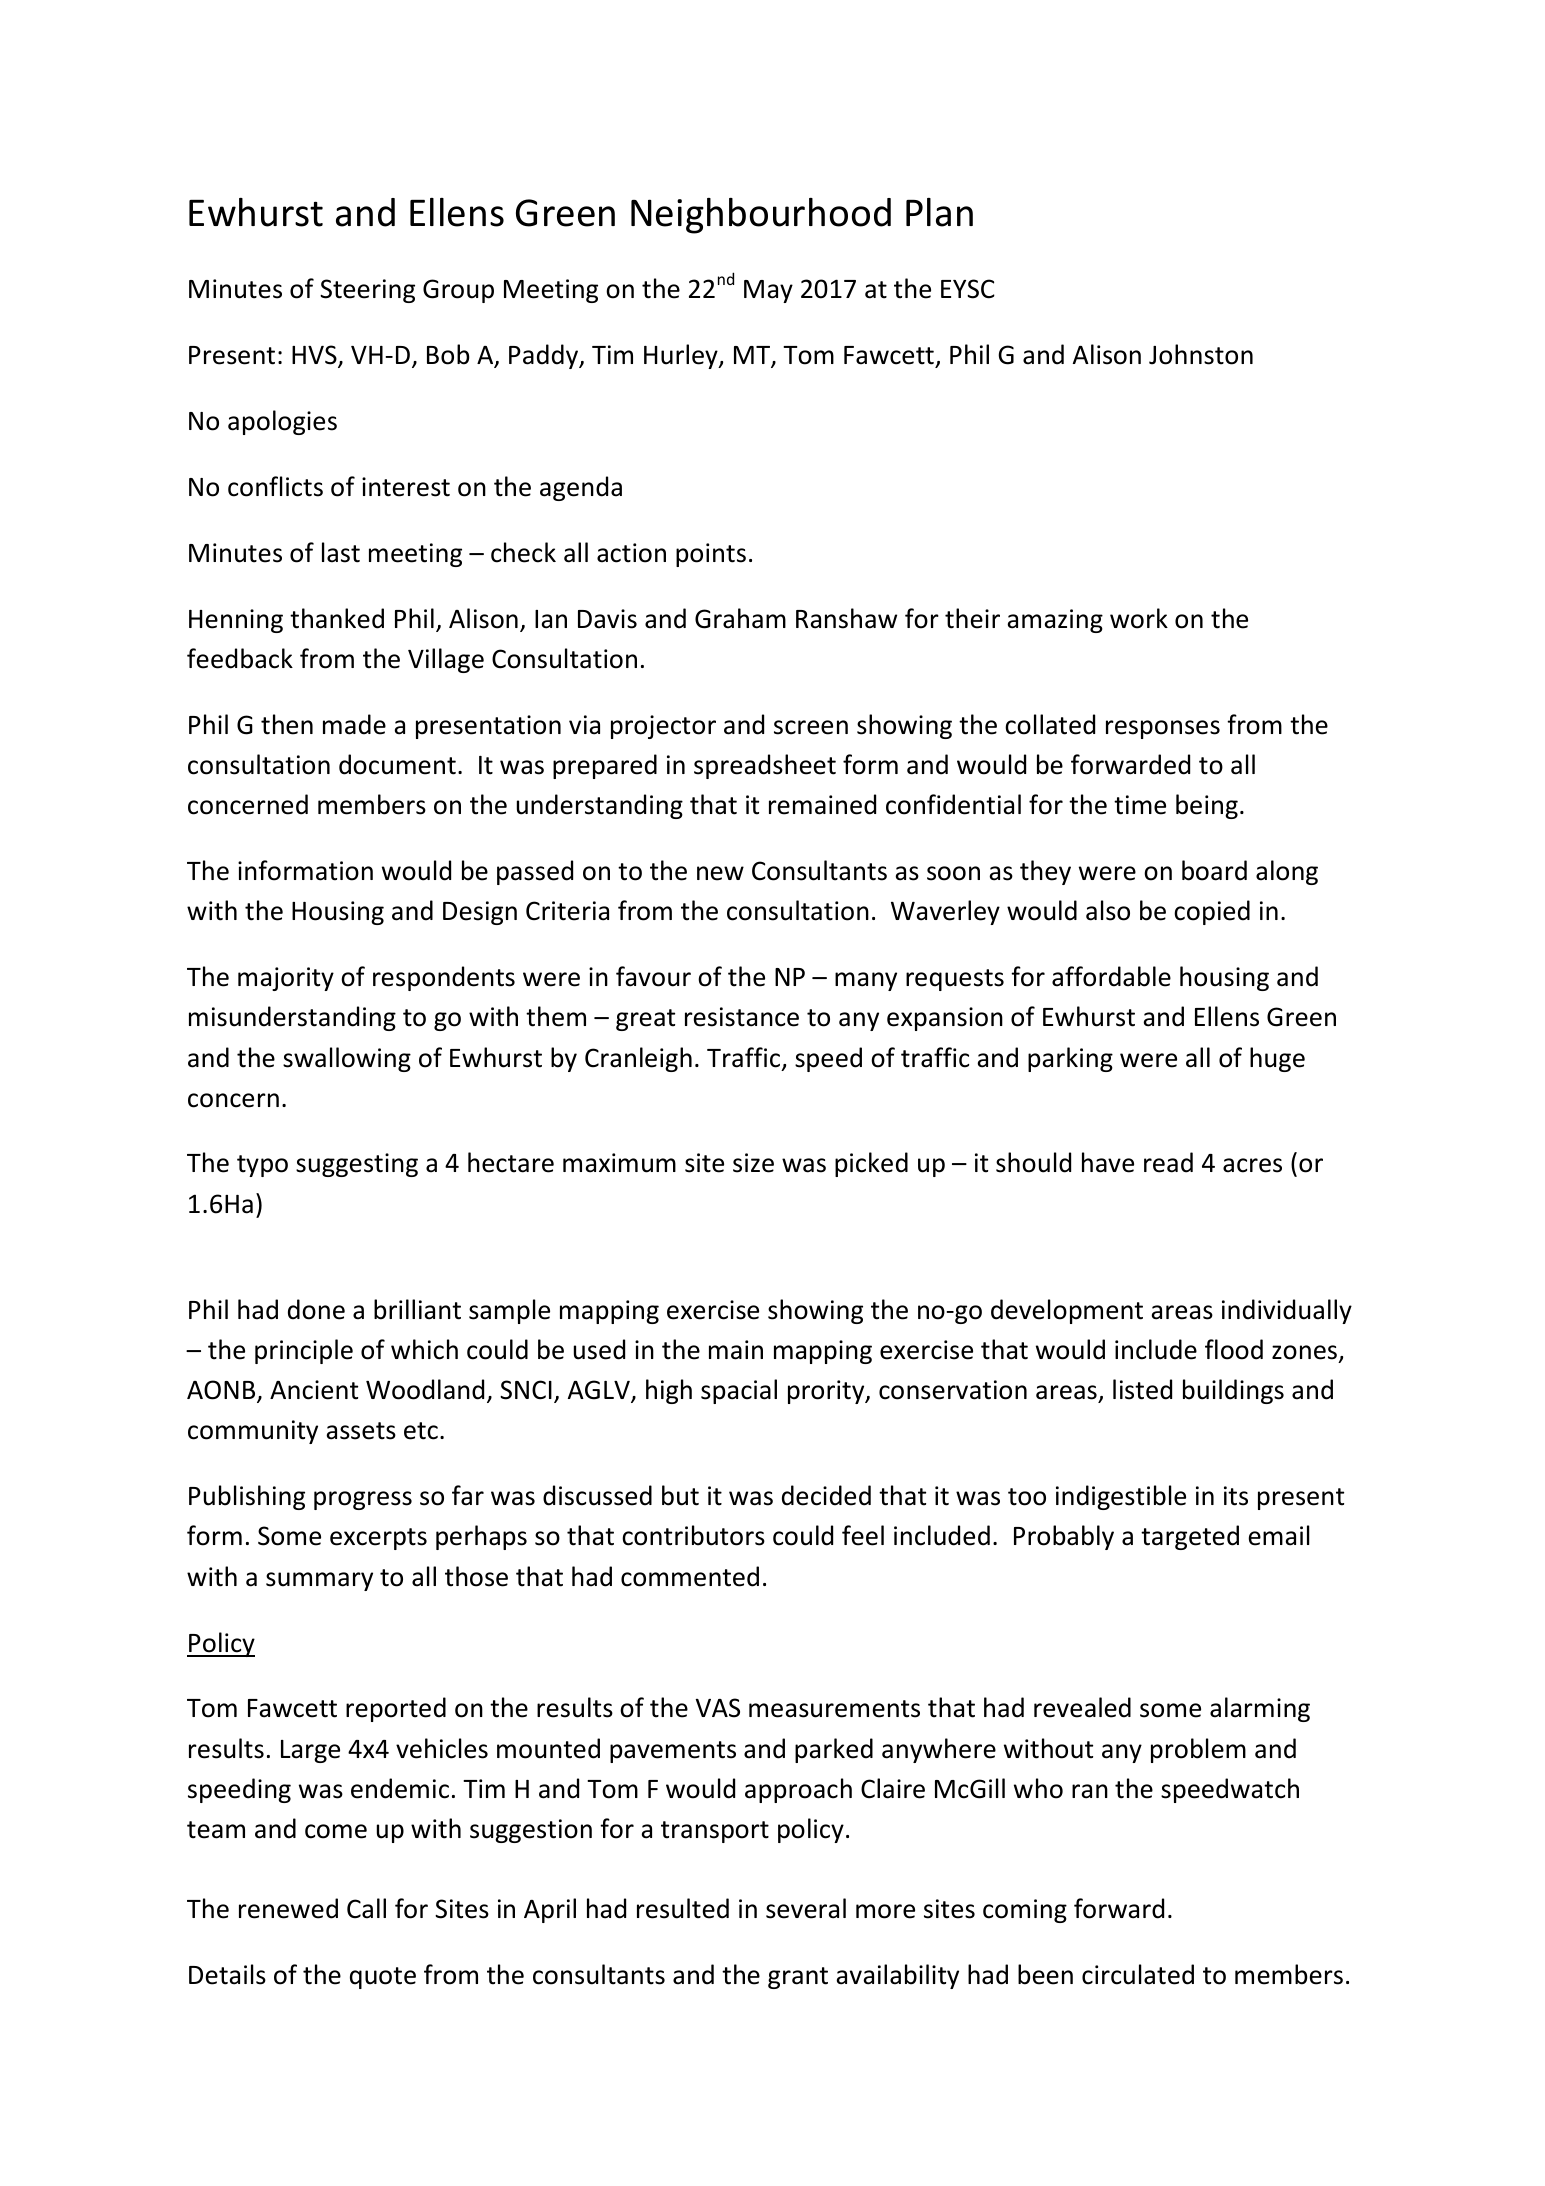  What do you see at coordinates (367, 291) in the screenshot?
I see `Steering` at bounding box center [367, 291].
